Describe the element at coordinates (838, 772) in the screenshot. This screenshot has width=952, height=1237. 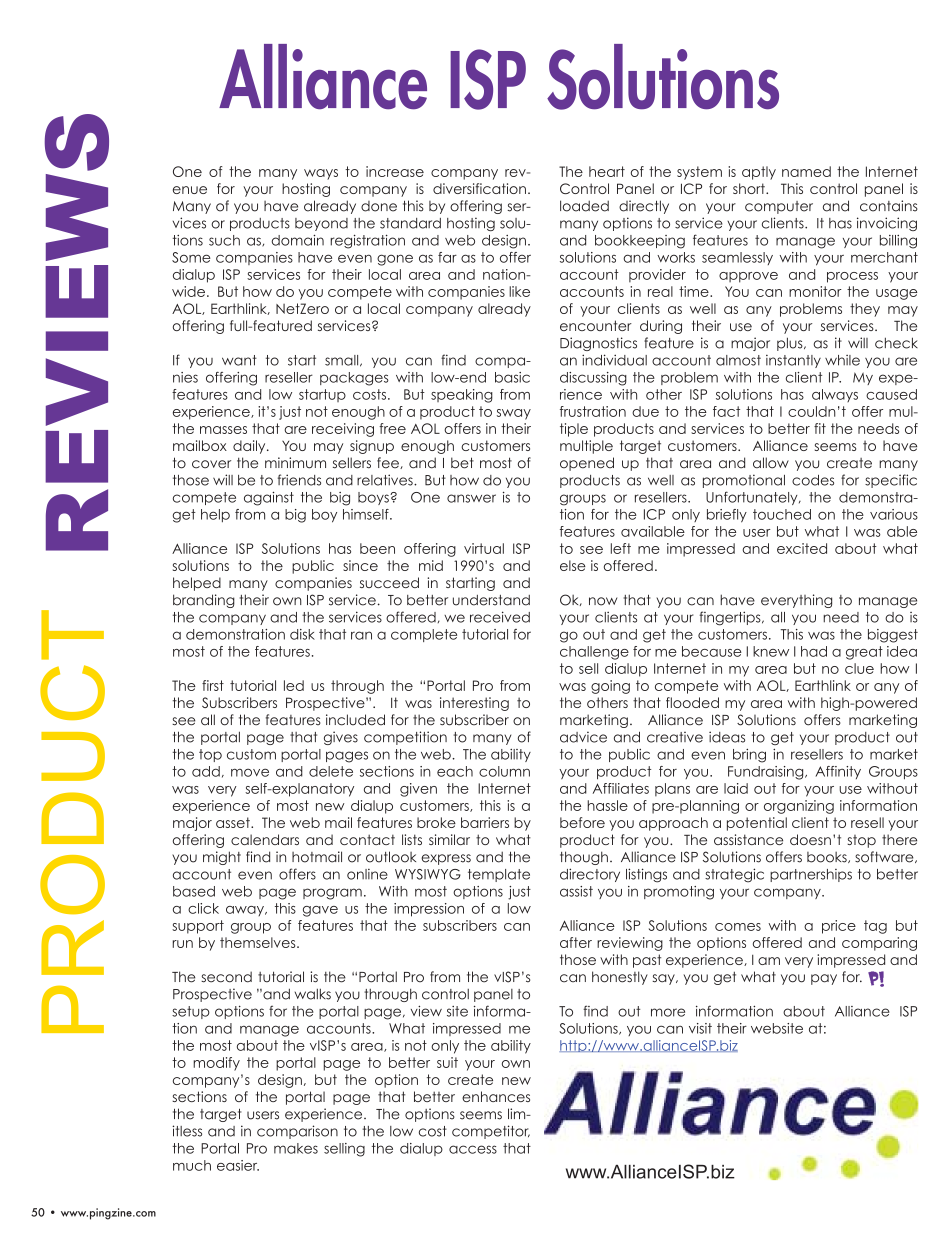
I see `Affinity` at that location.
